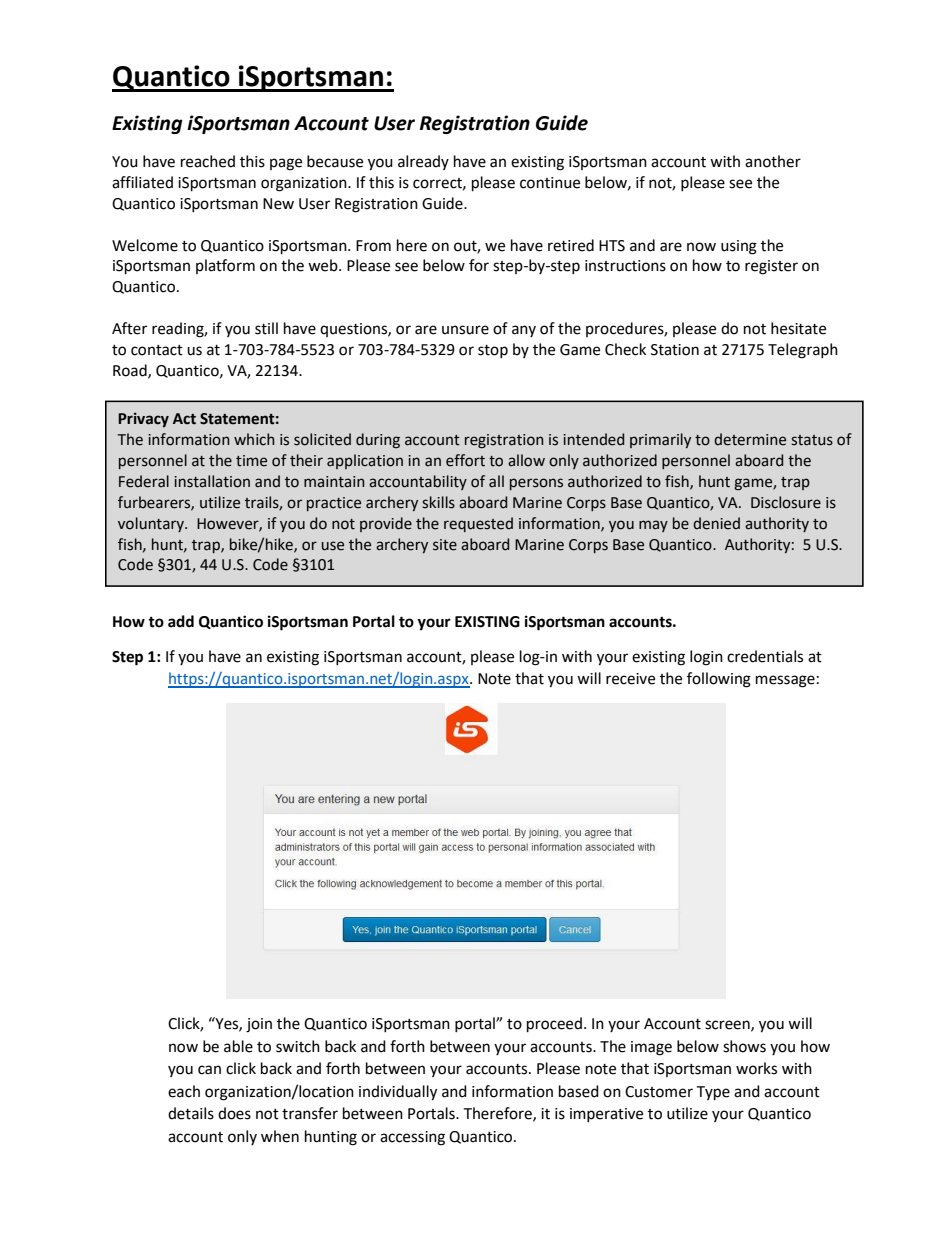  I want to click on details, so click(191, 1113).
